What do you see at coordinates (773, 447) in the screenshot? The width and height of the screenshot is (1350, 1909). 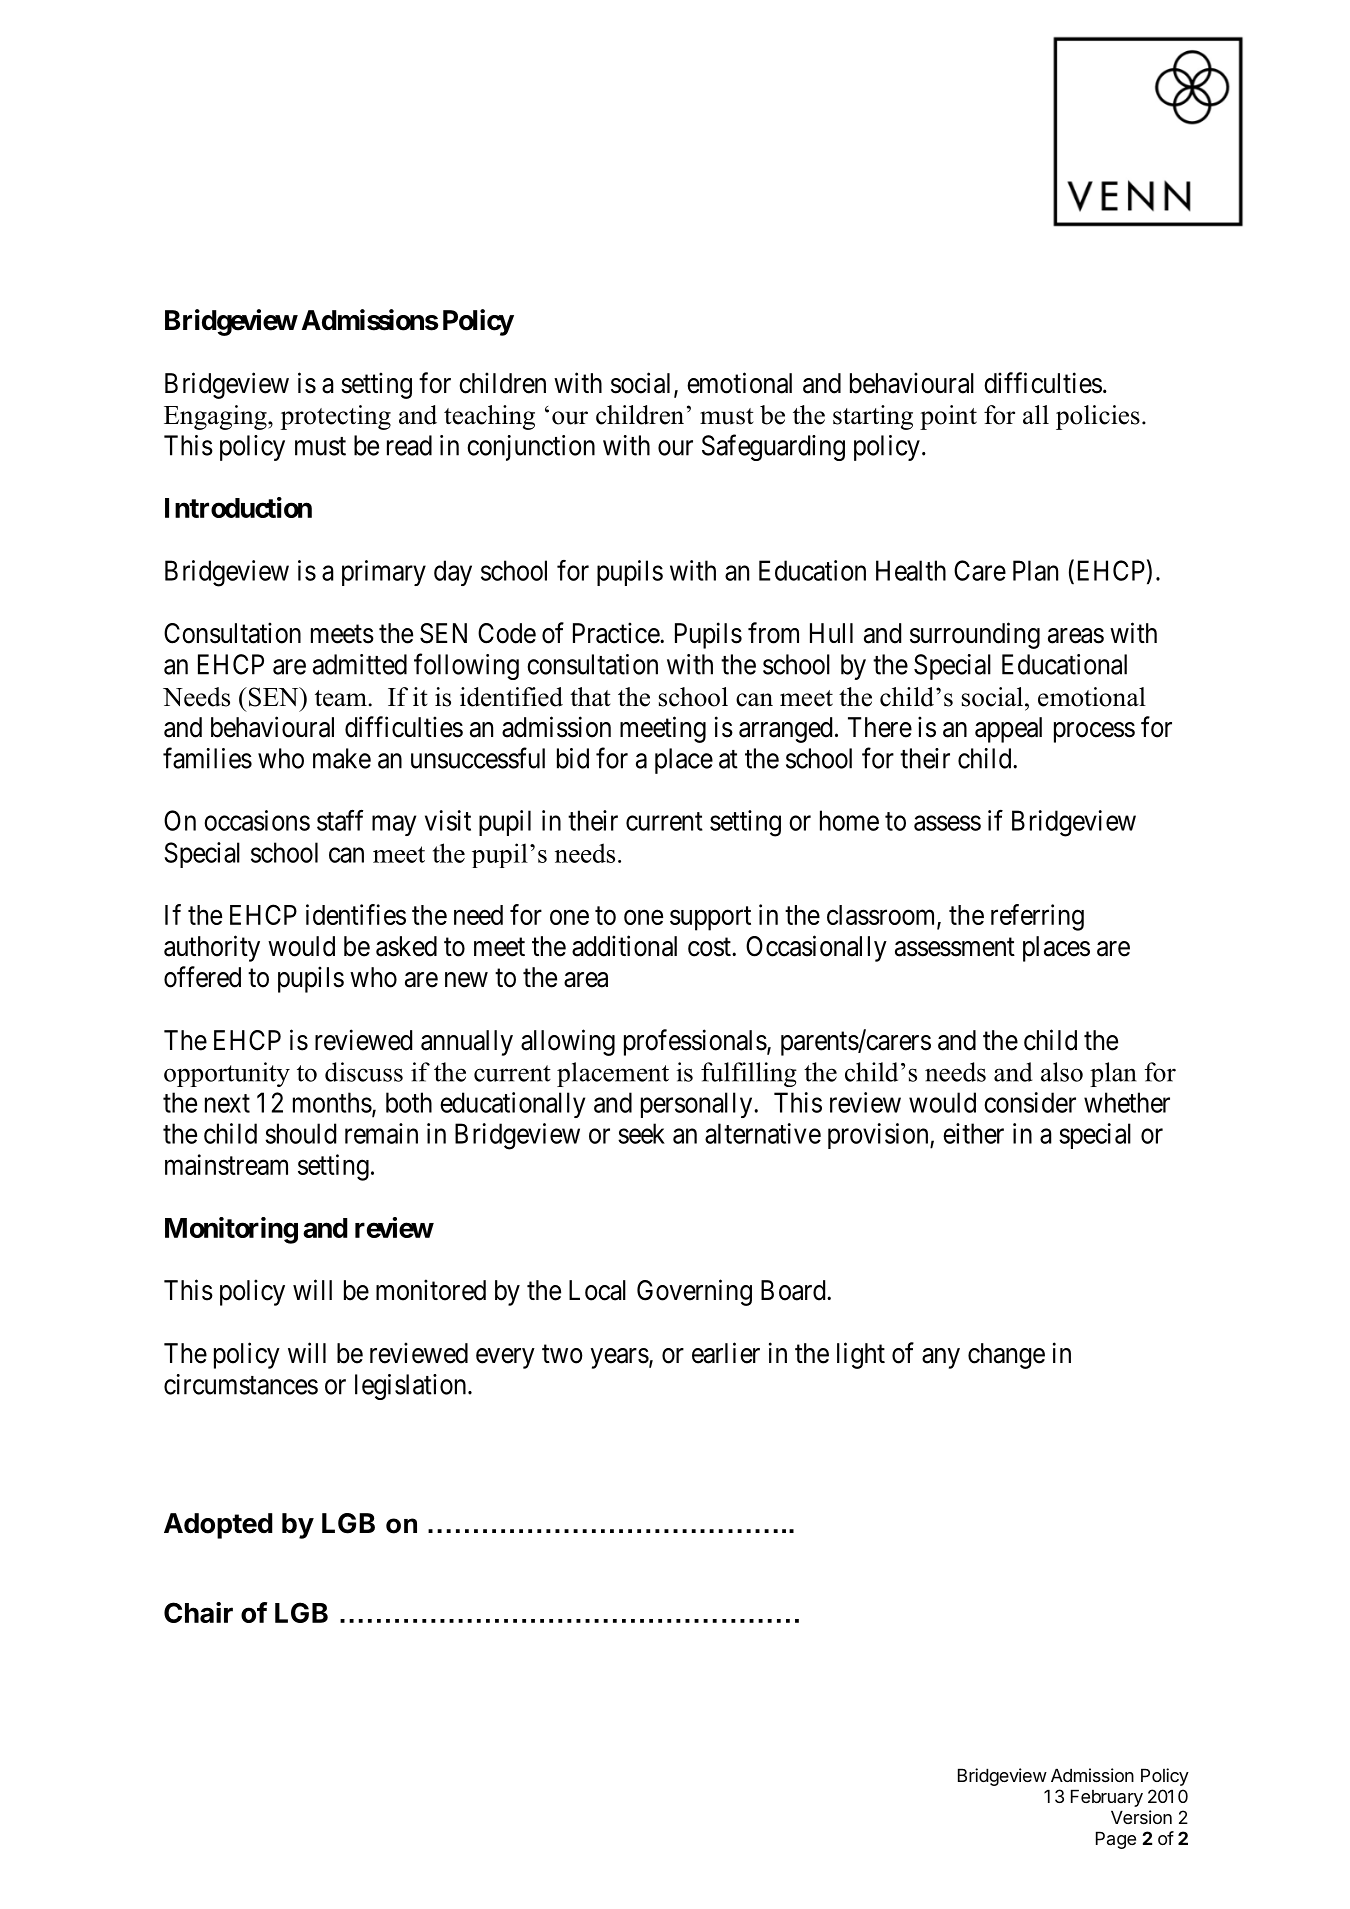 I see `Safeguarding` at bounding box center [773, 447].
